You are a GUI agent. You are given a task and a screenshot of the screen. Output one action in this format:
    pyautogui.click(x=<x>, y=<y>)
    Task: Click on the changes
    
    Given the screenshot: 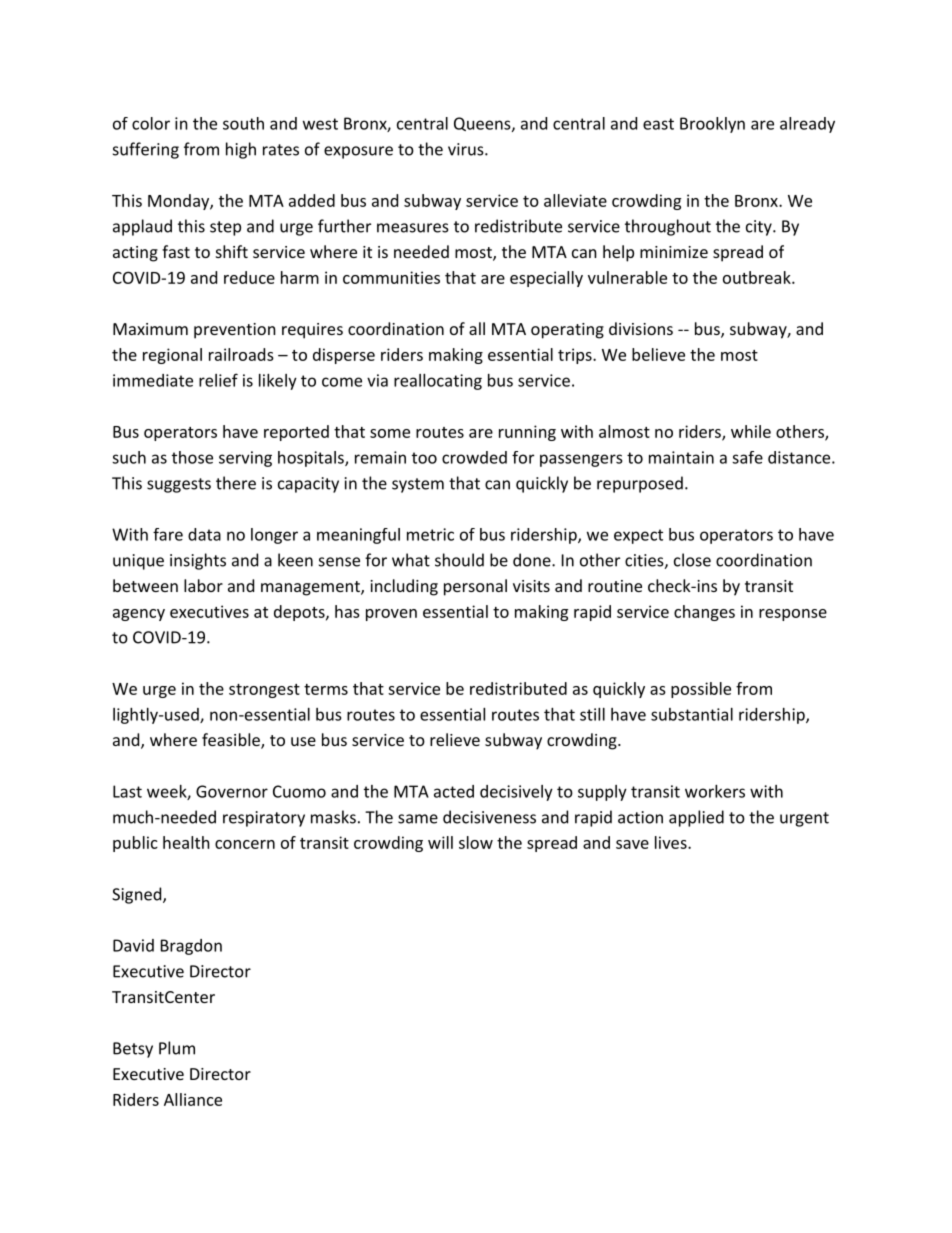 What is the action you would take?
    pyautogui.click(x=704, y=613)
